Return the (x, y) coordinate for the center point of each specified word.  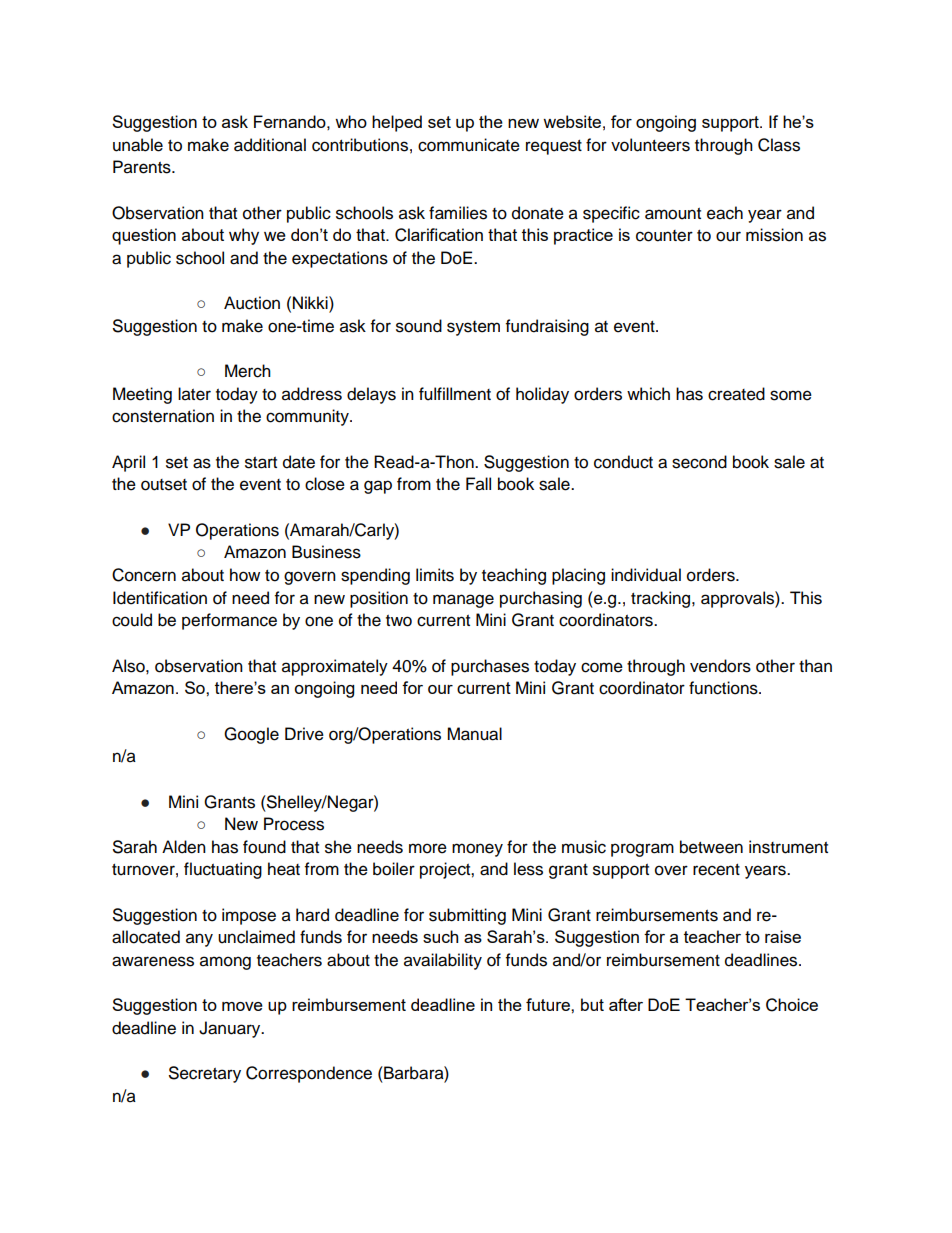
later (194, 394)
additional (270, 145)
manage (463, 601)
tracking (662, 599)
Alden (184, 847)
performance (229, 621)
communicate (469, 145)
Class (779, 145)
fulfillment (455, 394)
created (736, 394)
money (477, 850)
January (231, 1029)
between (711, 847)
